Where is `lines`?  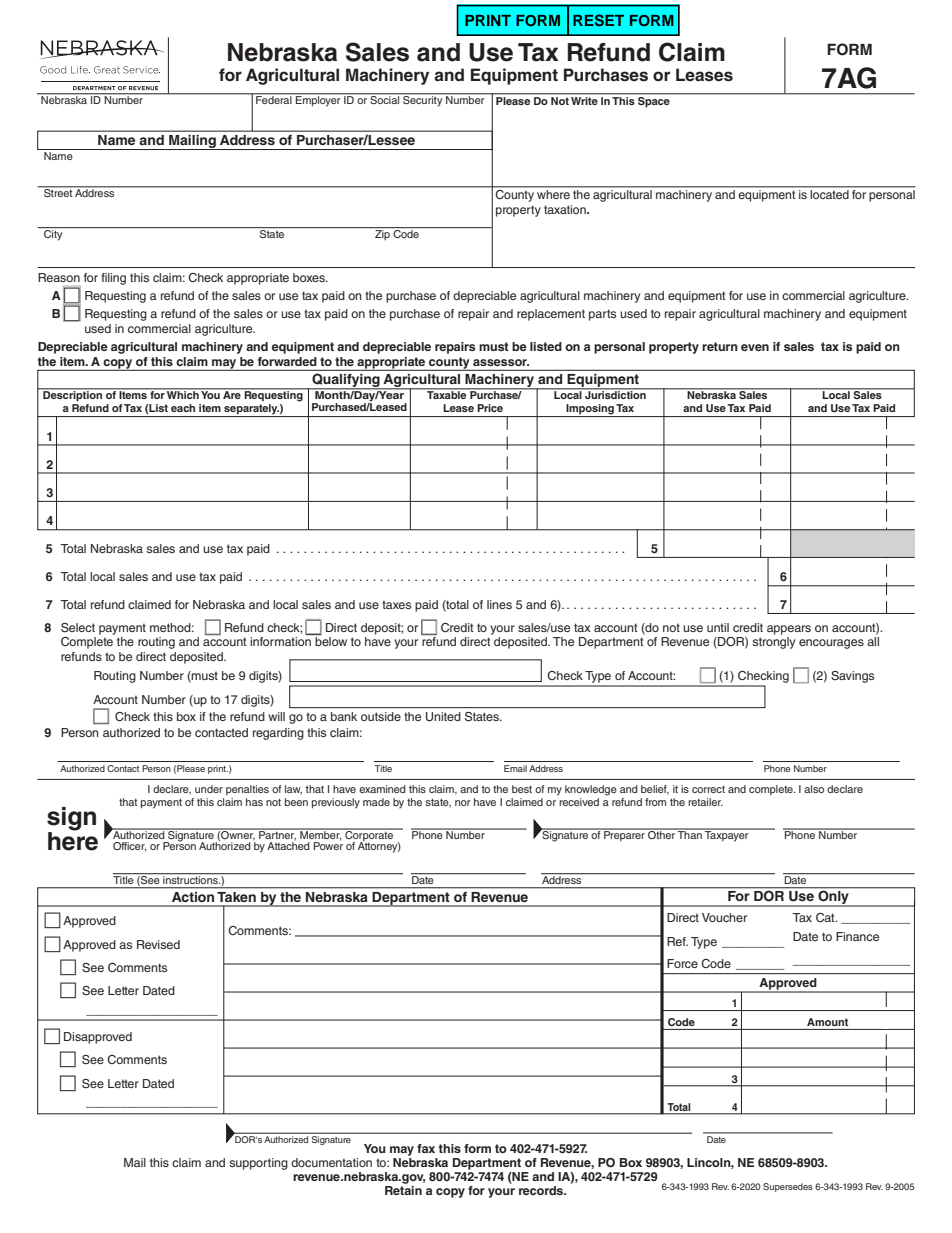
lines is located at coordinates (499, 604).
